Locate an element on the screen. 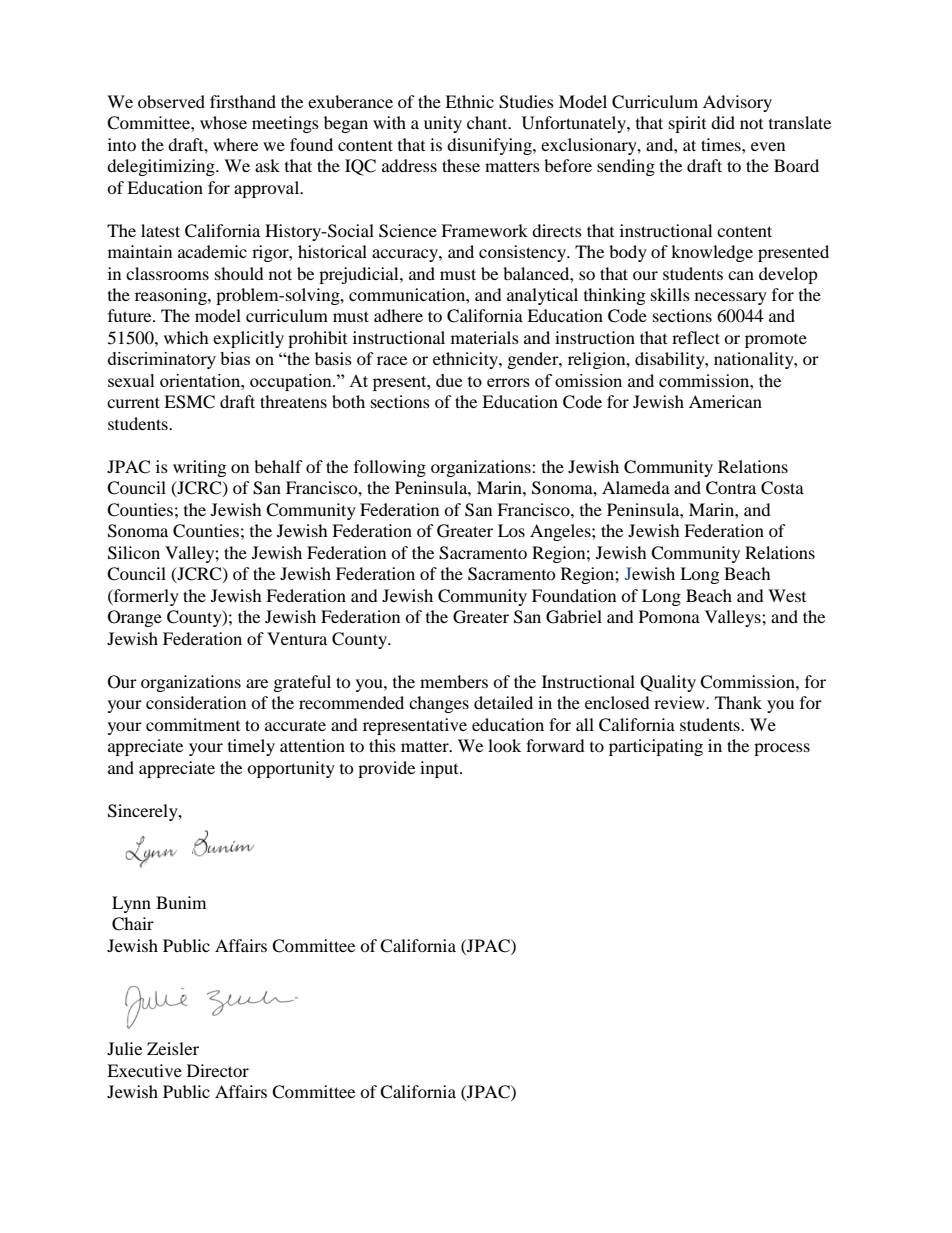 Image resolution: width=952 pixels, height=1233 pixels. process is located at coordinates (782, 749).
